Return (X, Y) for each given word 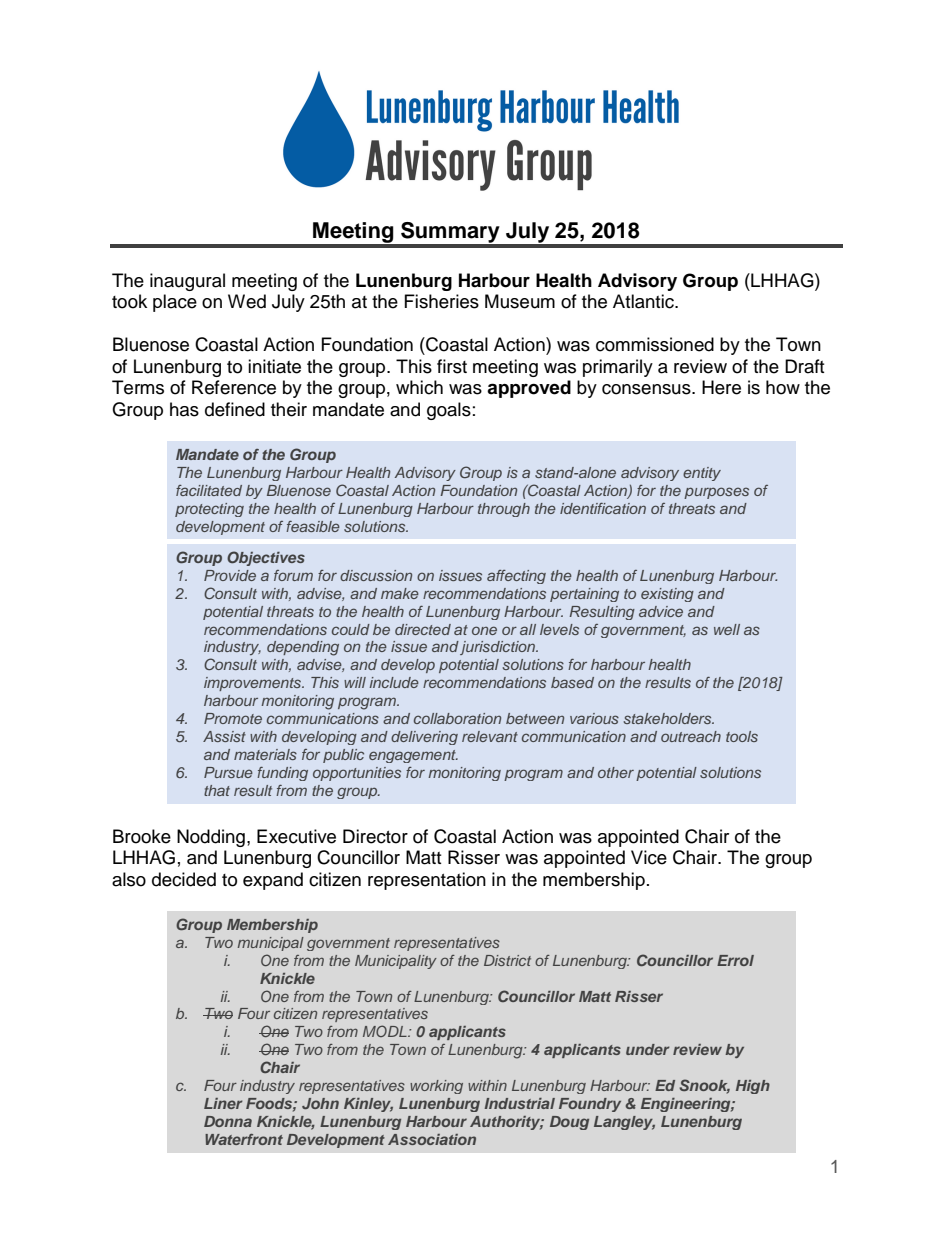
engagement (413, 756)
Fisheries (442, 301)
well (727, 629)
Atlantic (644, 301)
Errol (735, 960)
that (217, 790)
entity (702, 474)
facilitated (209, 490)
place (175, 303)
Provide (230, 575)
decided (184, 879)
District (507, 960)
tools (742, 736)
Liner (223, 1103)
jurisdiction (498, 648)
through (504, 510)
